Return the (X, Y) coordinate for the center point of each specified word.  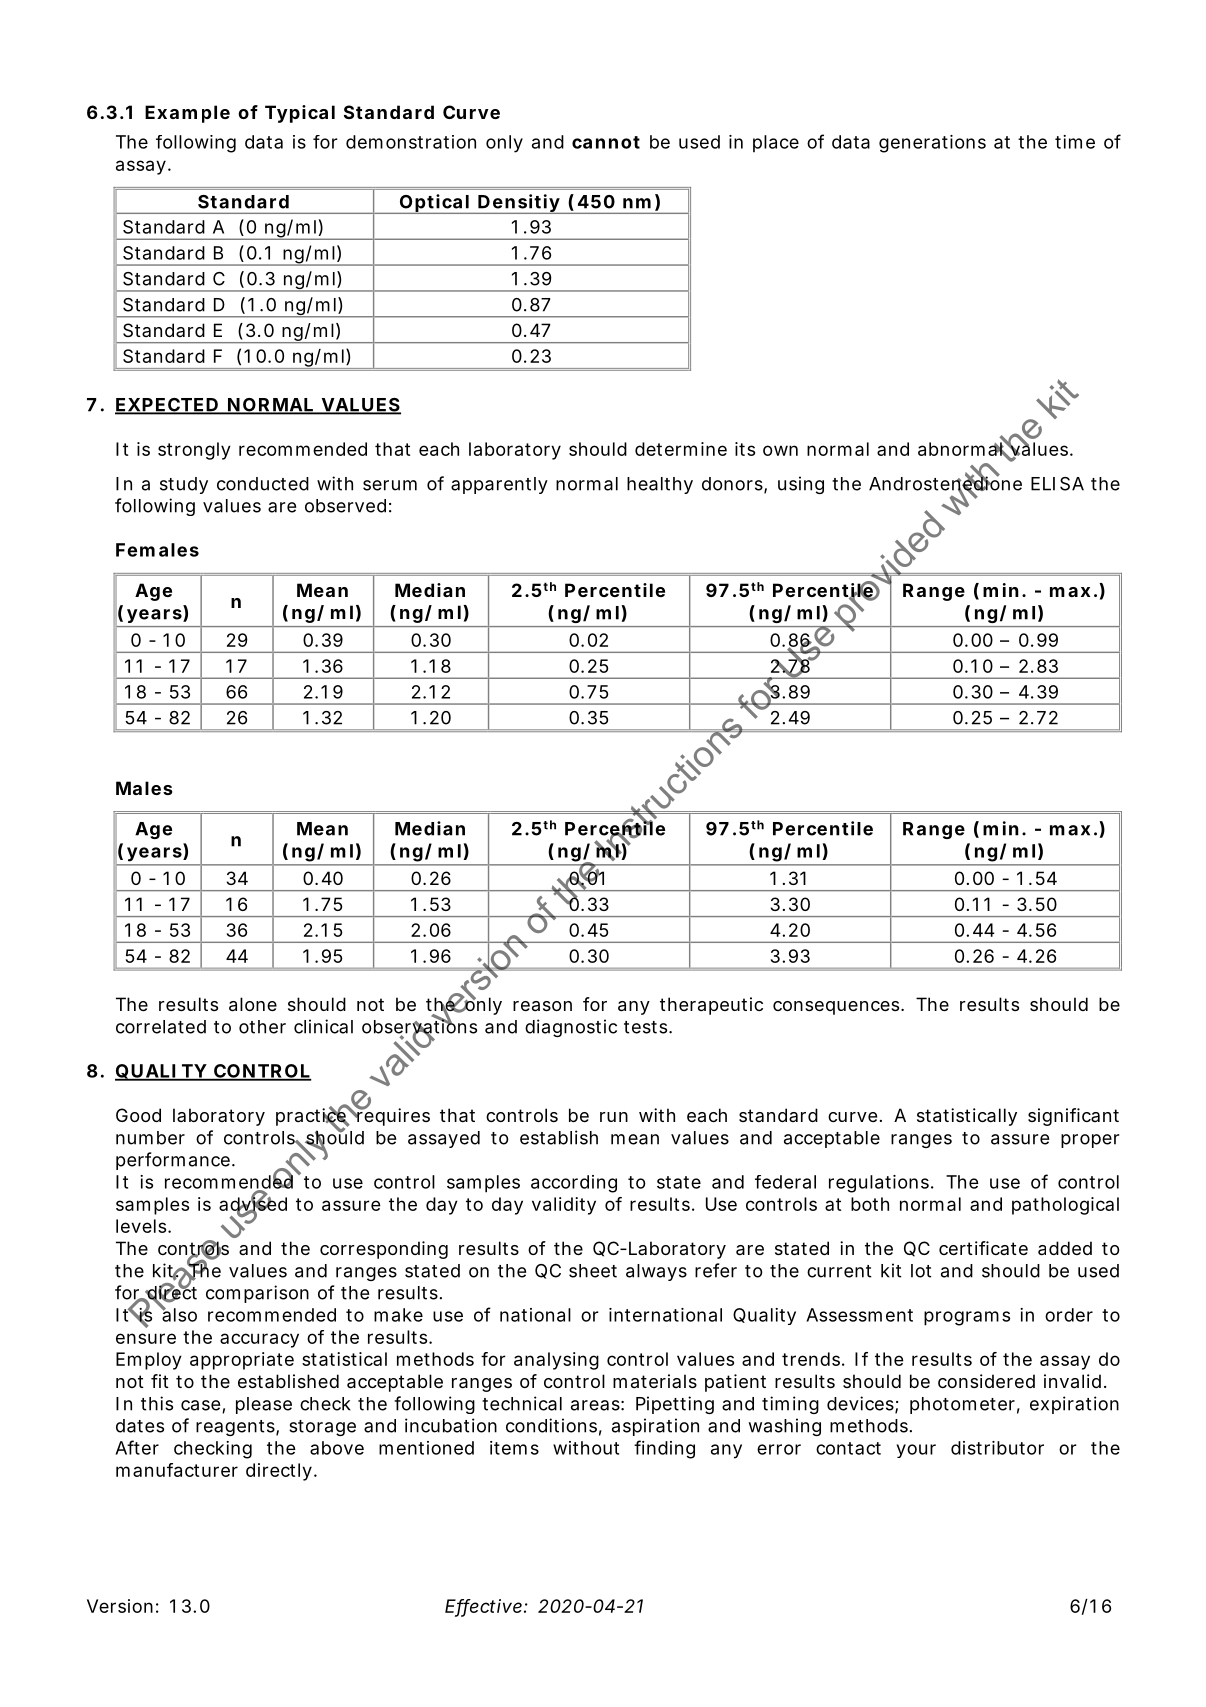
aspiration (655, 1427)
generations (932, 144)
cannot (606, 142)
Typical (300, 114)
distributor (997, 1448)
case (202, 1406)
